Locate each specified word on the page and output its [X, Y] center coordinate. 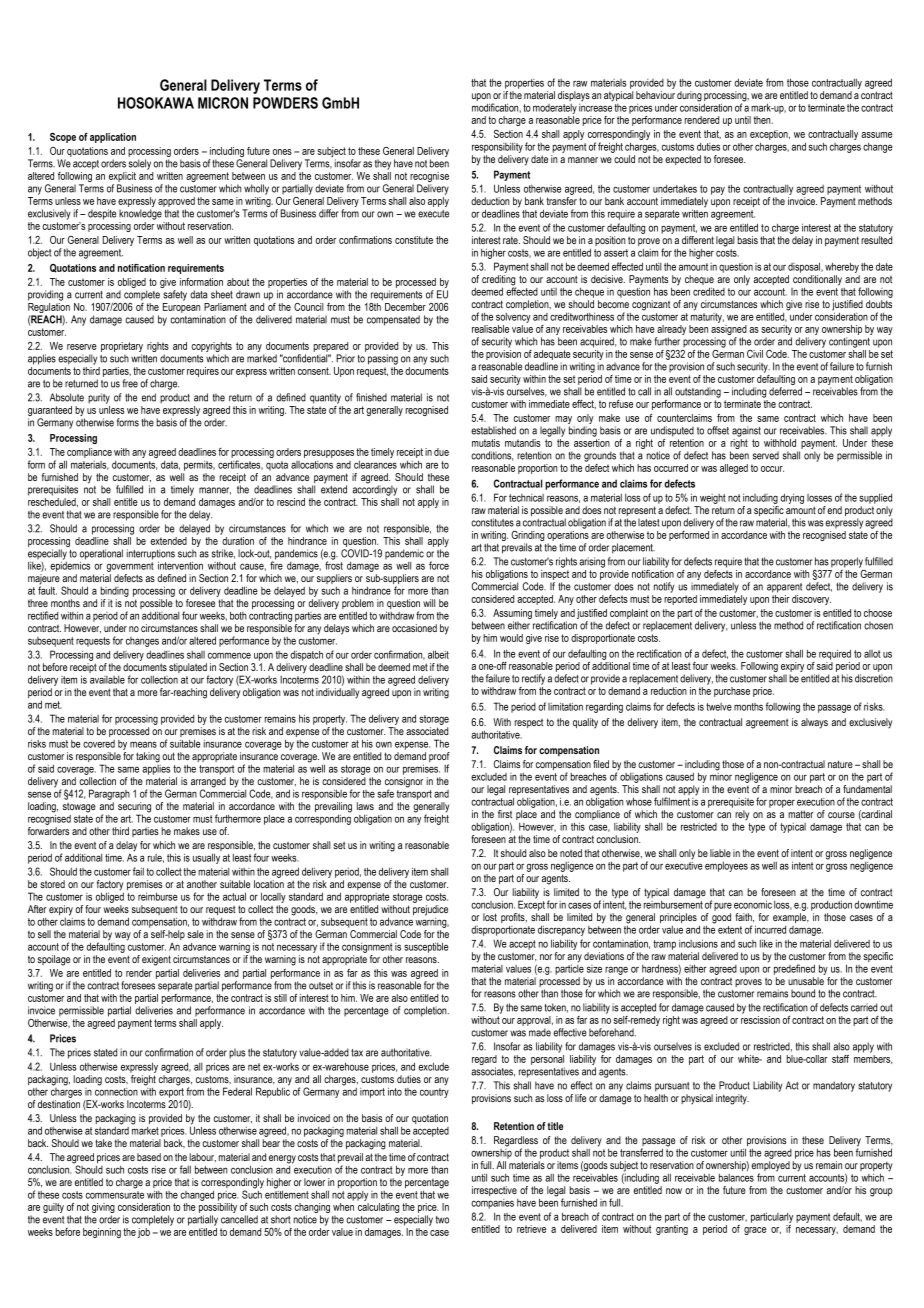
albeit [438, 654]
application [113, 138]
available [107, 680]
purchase [732, 692]
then [763, 120]
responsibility [497, 147]
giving [103, 1209]
